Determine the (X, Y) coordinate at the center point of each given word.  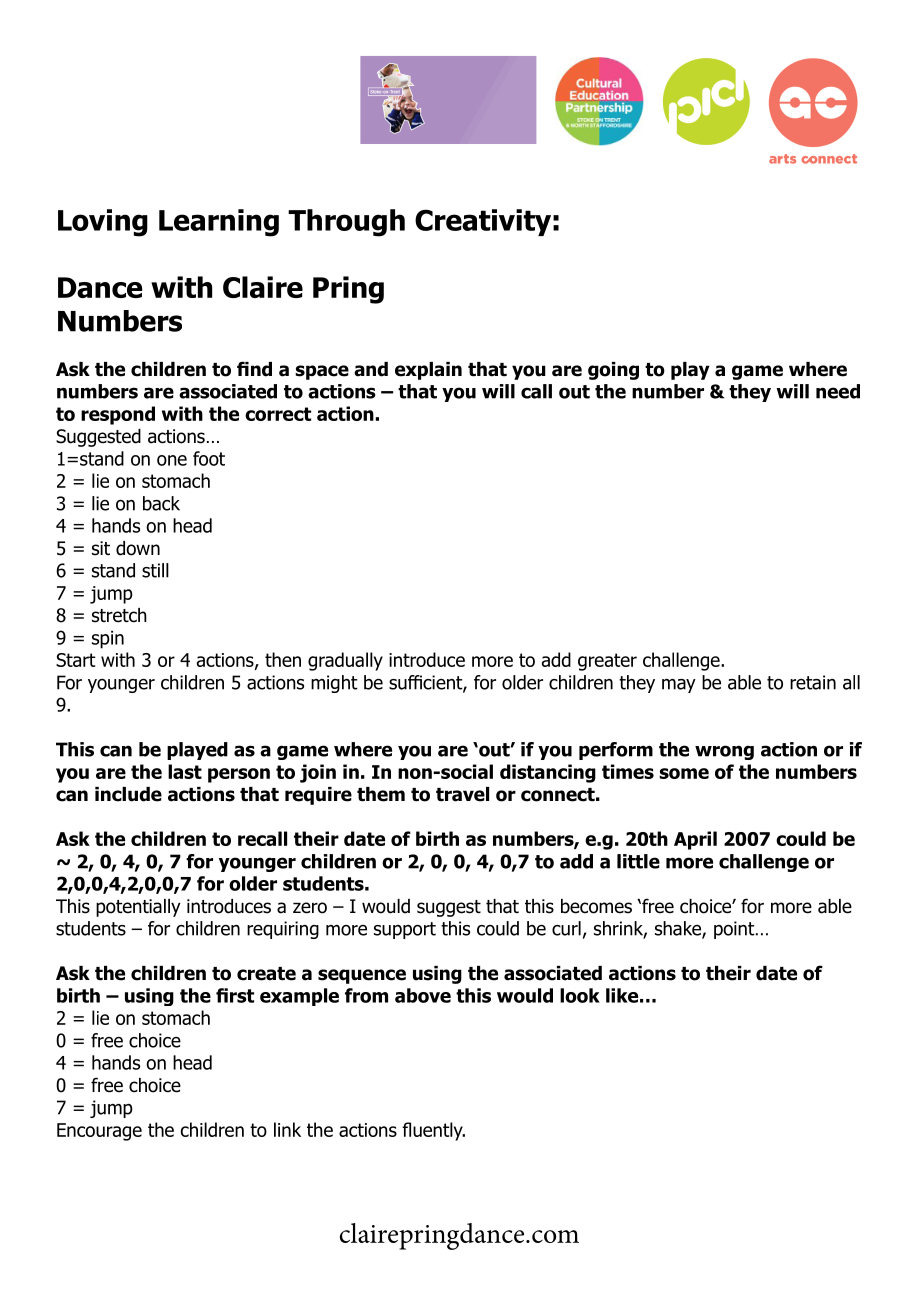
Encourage (99, 1132)
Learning (219, 223)
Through (346, 223)
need (838, 391)
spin (108, 640)
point (735, 930)
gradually (345, 661)
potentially (138, 908)
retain (813, 682)
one (172, 460)
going (613, 371)
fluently (433, 1131)
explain (428, 371)
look (580, 995)
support (405, 930)
